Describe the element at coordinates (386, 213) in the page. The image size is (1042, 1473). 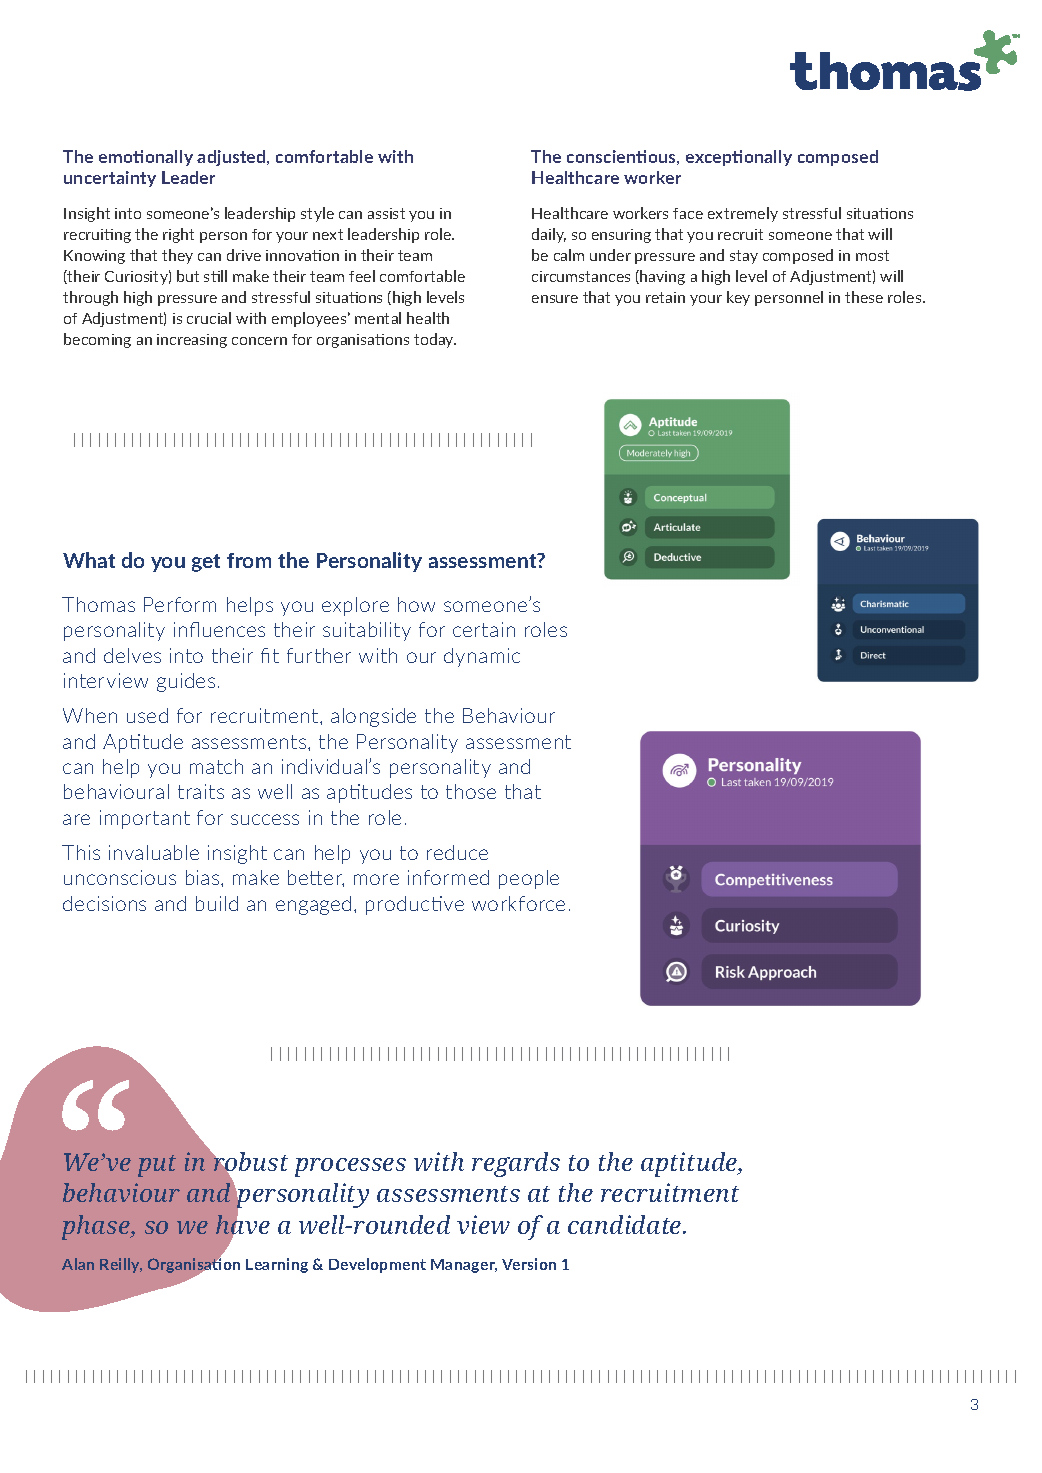
I see `assist` at that location.
